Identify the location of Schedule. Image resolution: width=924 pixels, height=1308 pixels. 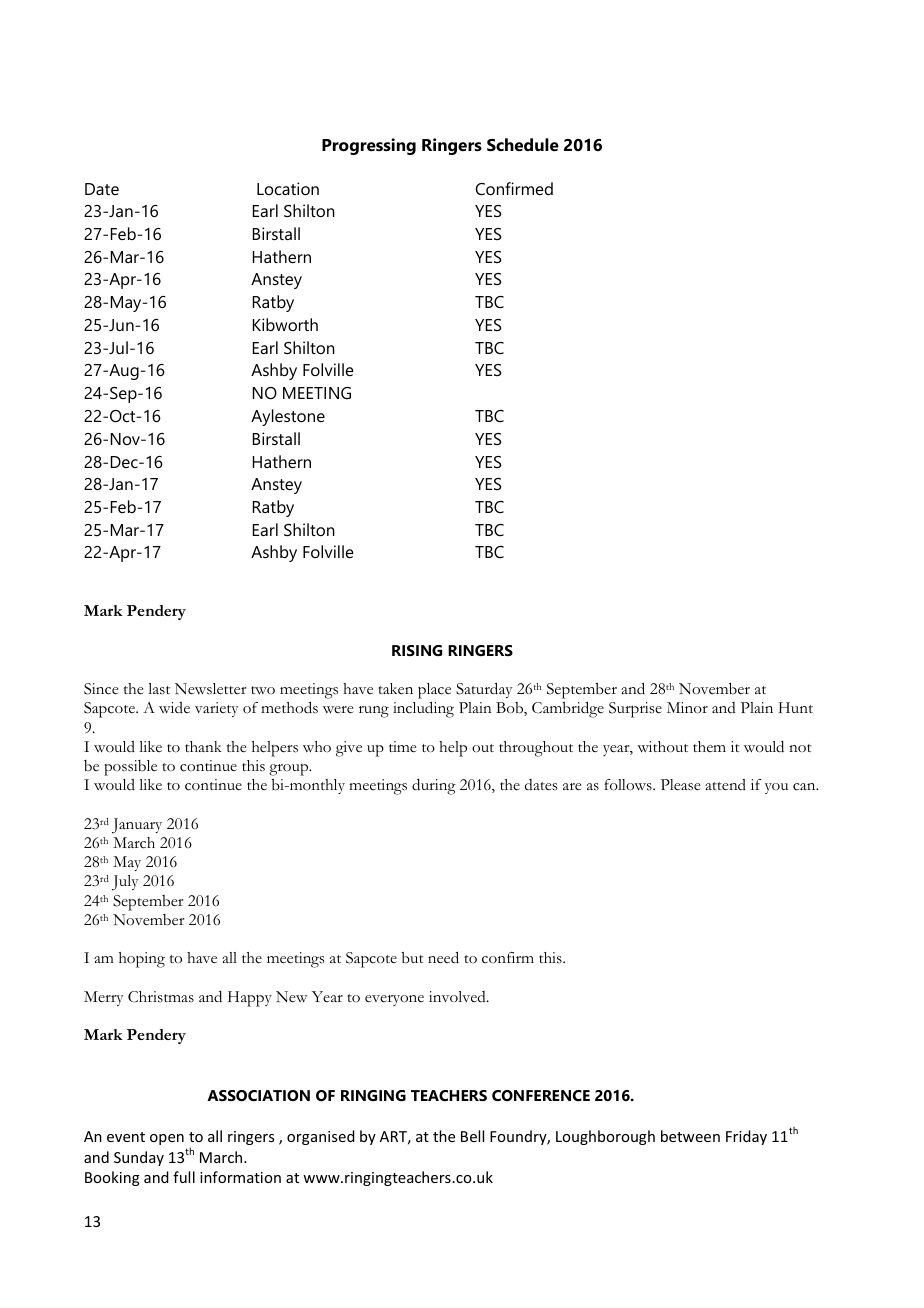
(523, 144).
